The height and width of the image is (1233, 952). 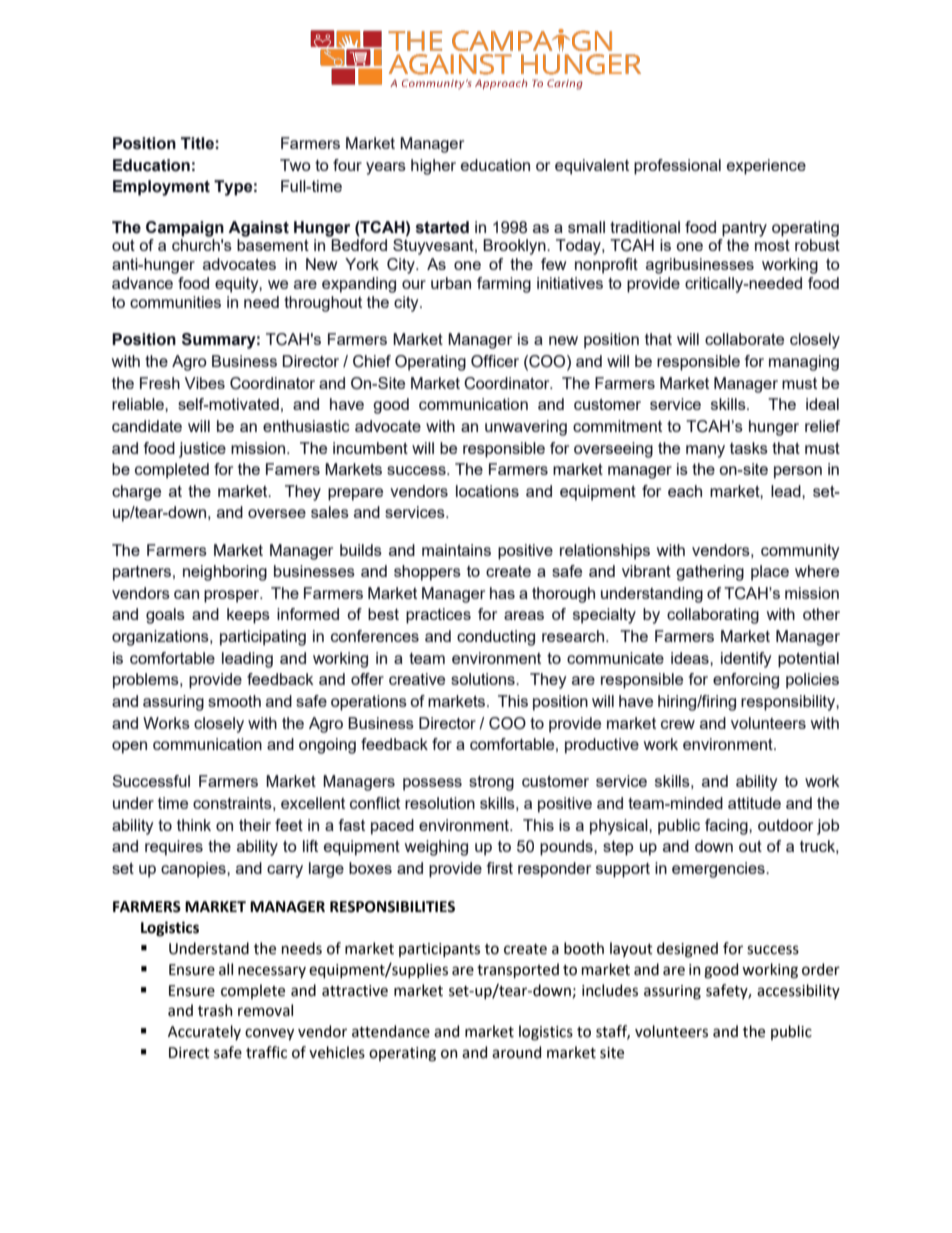 I want to click on smooth, so click(x=234, y=701).
